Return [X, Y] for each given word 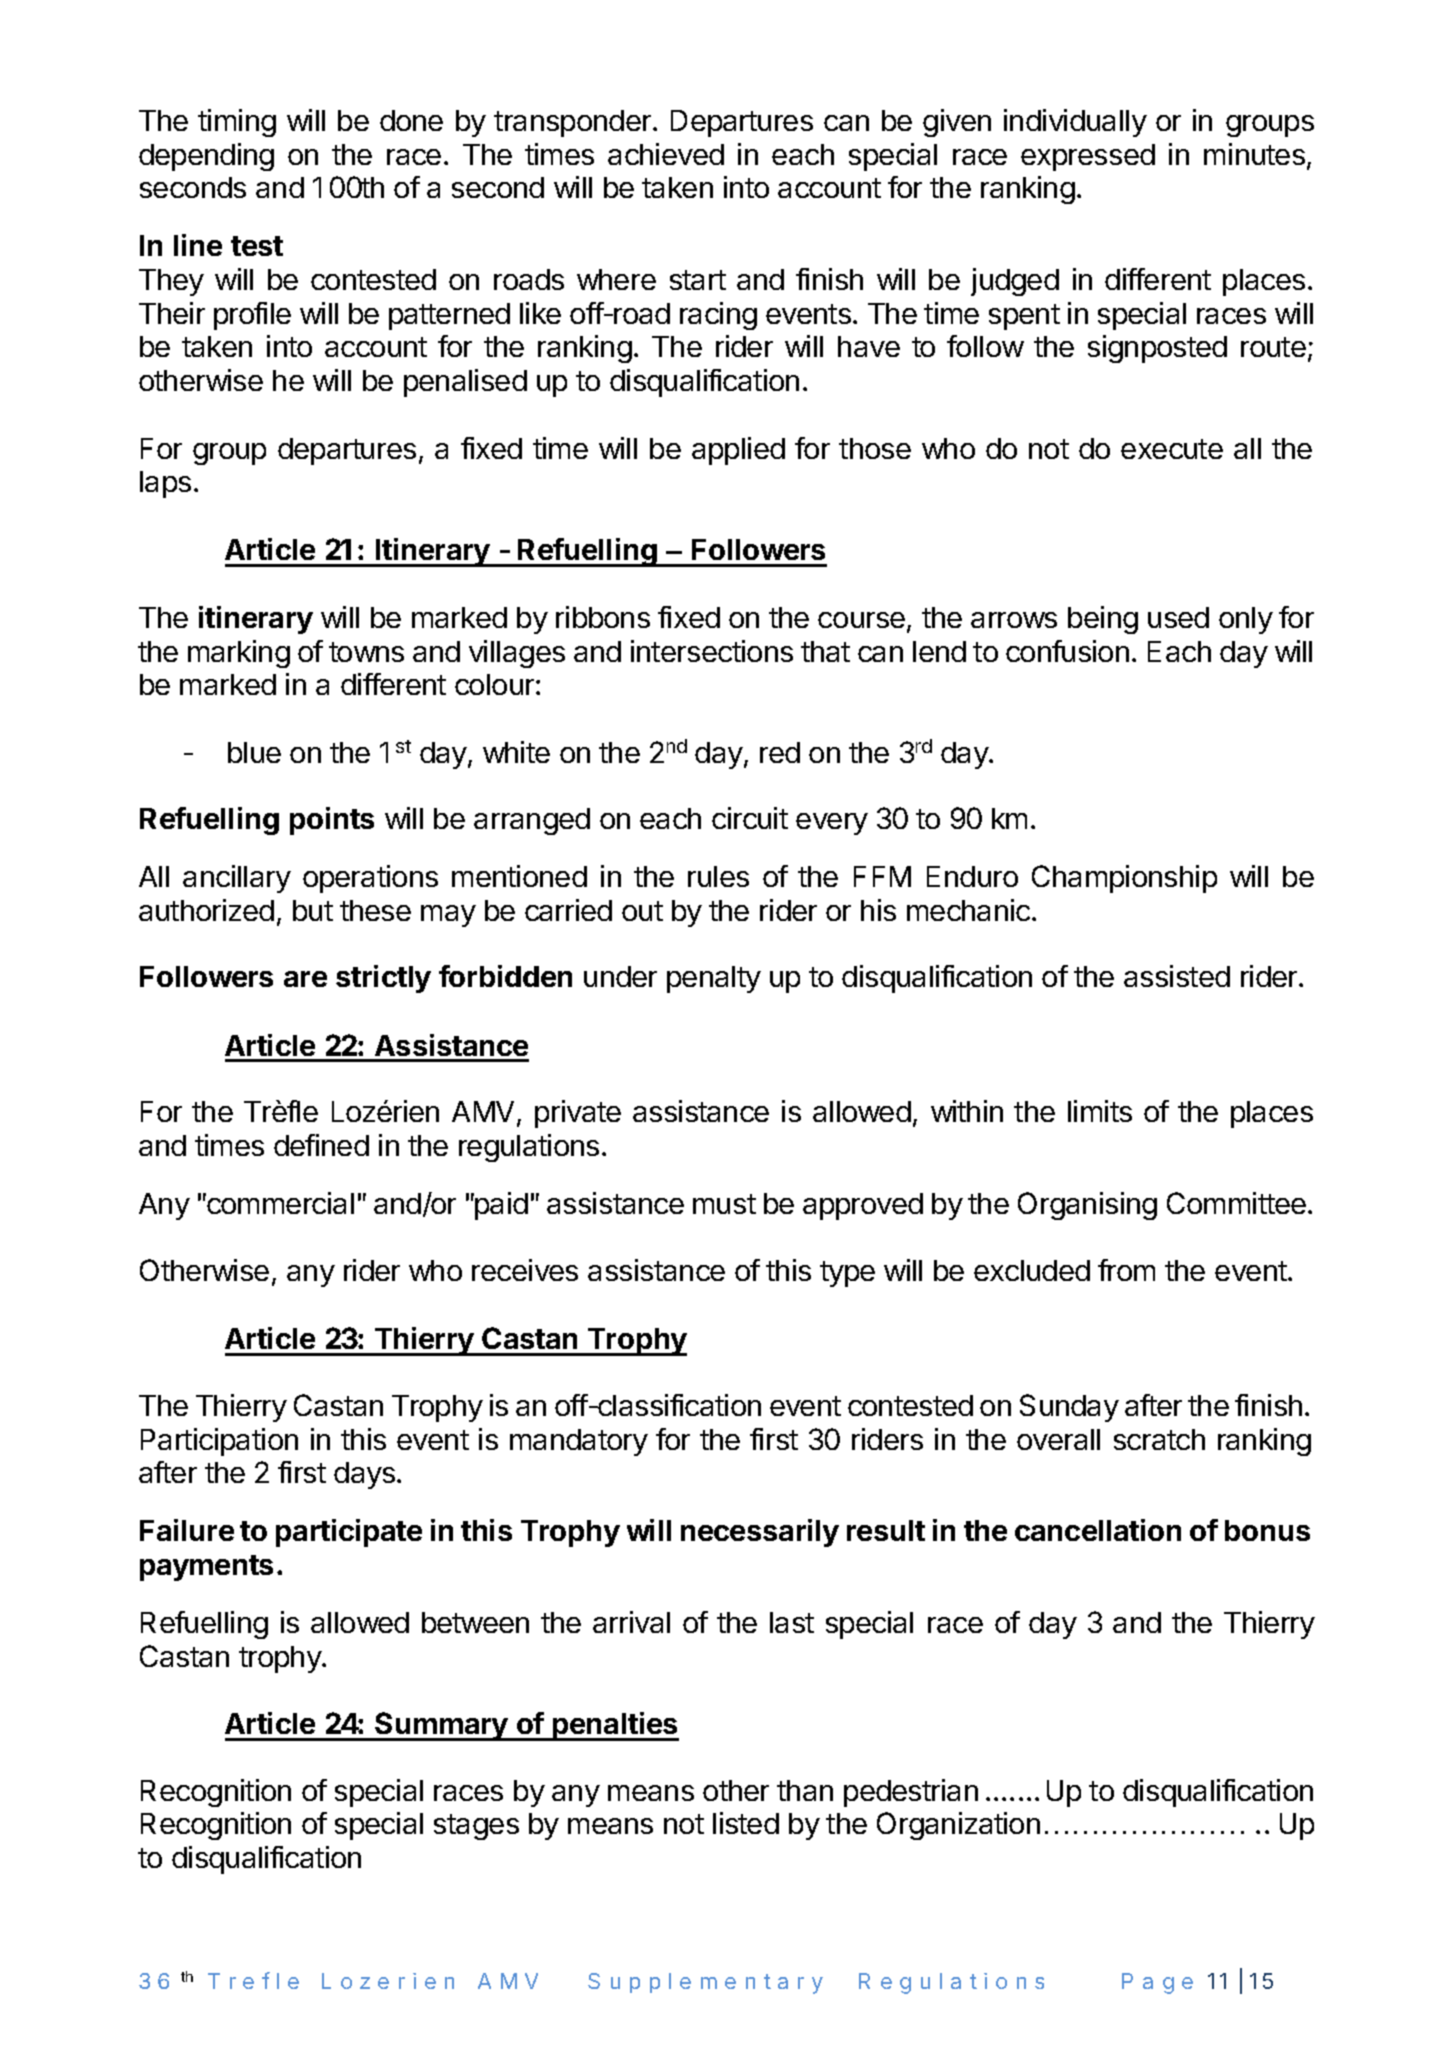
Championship [1124, 879]
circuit [750, 818]
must [724, 1204]
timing [237, 123]
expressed [1088, 157]
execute [1172, 449]
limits [1100, 1111]
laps [165, 484]
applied [738, 451]
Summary [441, 1726]
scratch [1159, 1439]
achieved [666, 154]
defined [321, 1145]
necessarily [760, 1533]
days [364, 1475]
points [332, 821]
